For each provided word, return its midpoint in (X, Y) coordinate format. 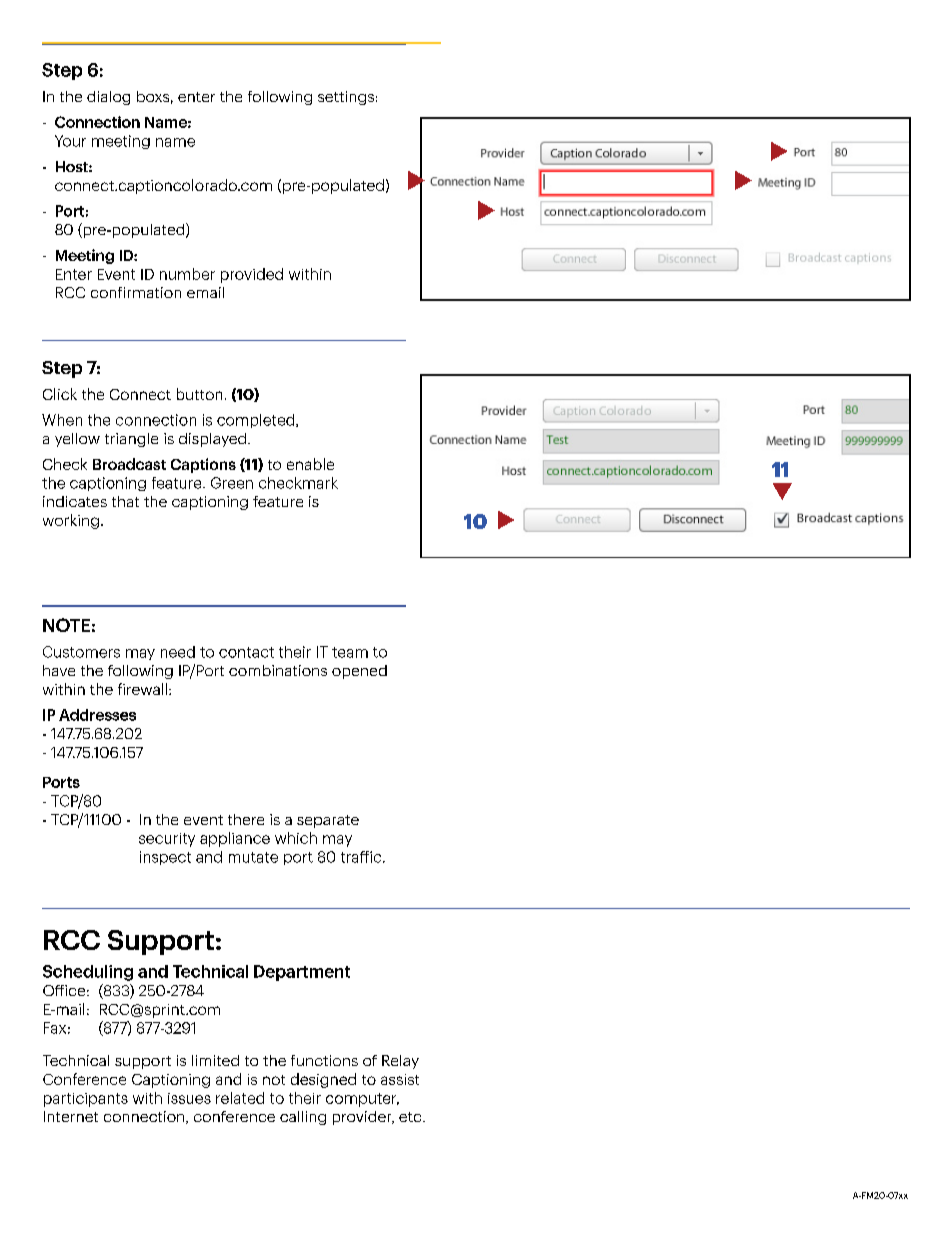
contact (246, 652)
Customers (81, 652)
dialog (108, 98)
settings (346, 98)
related (240, 1098)
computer (362, 1100)
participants (86, 1100)
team (350, 652)
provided (252, 275)
